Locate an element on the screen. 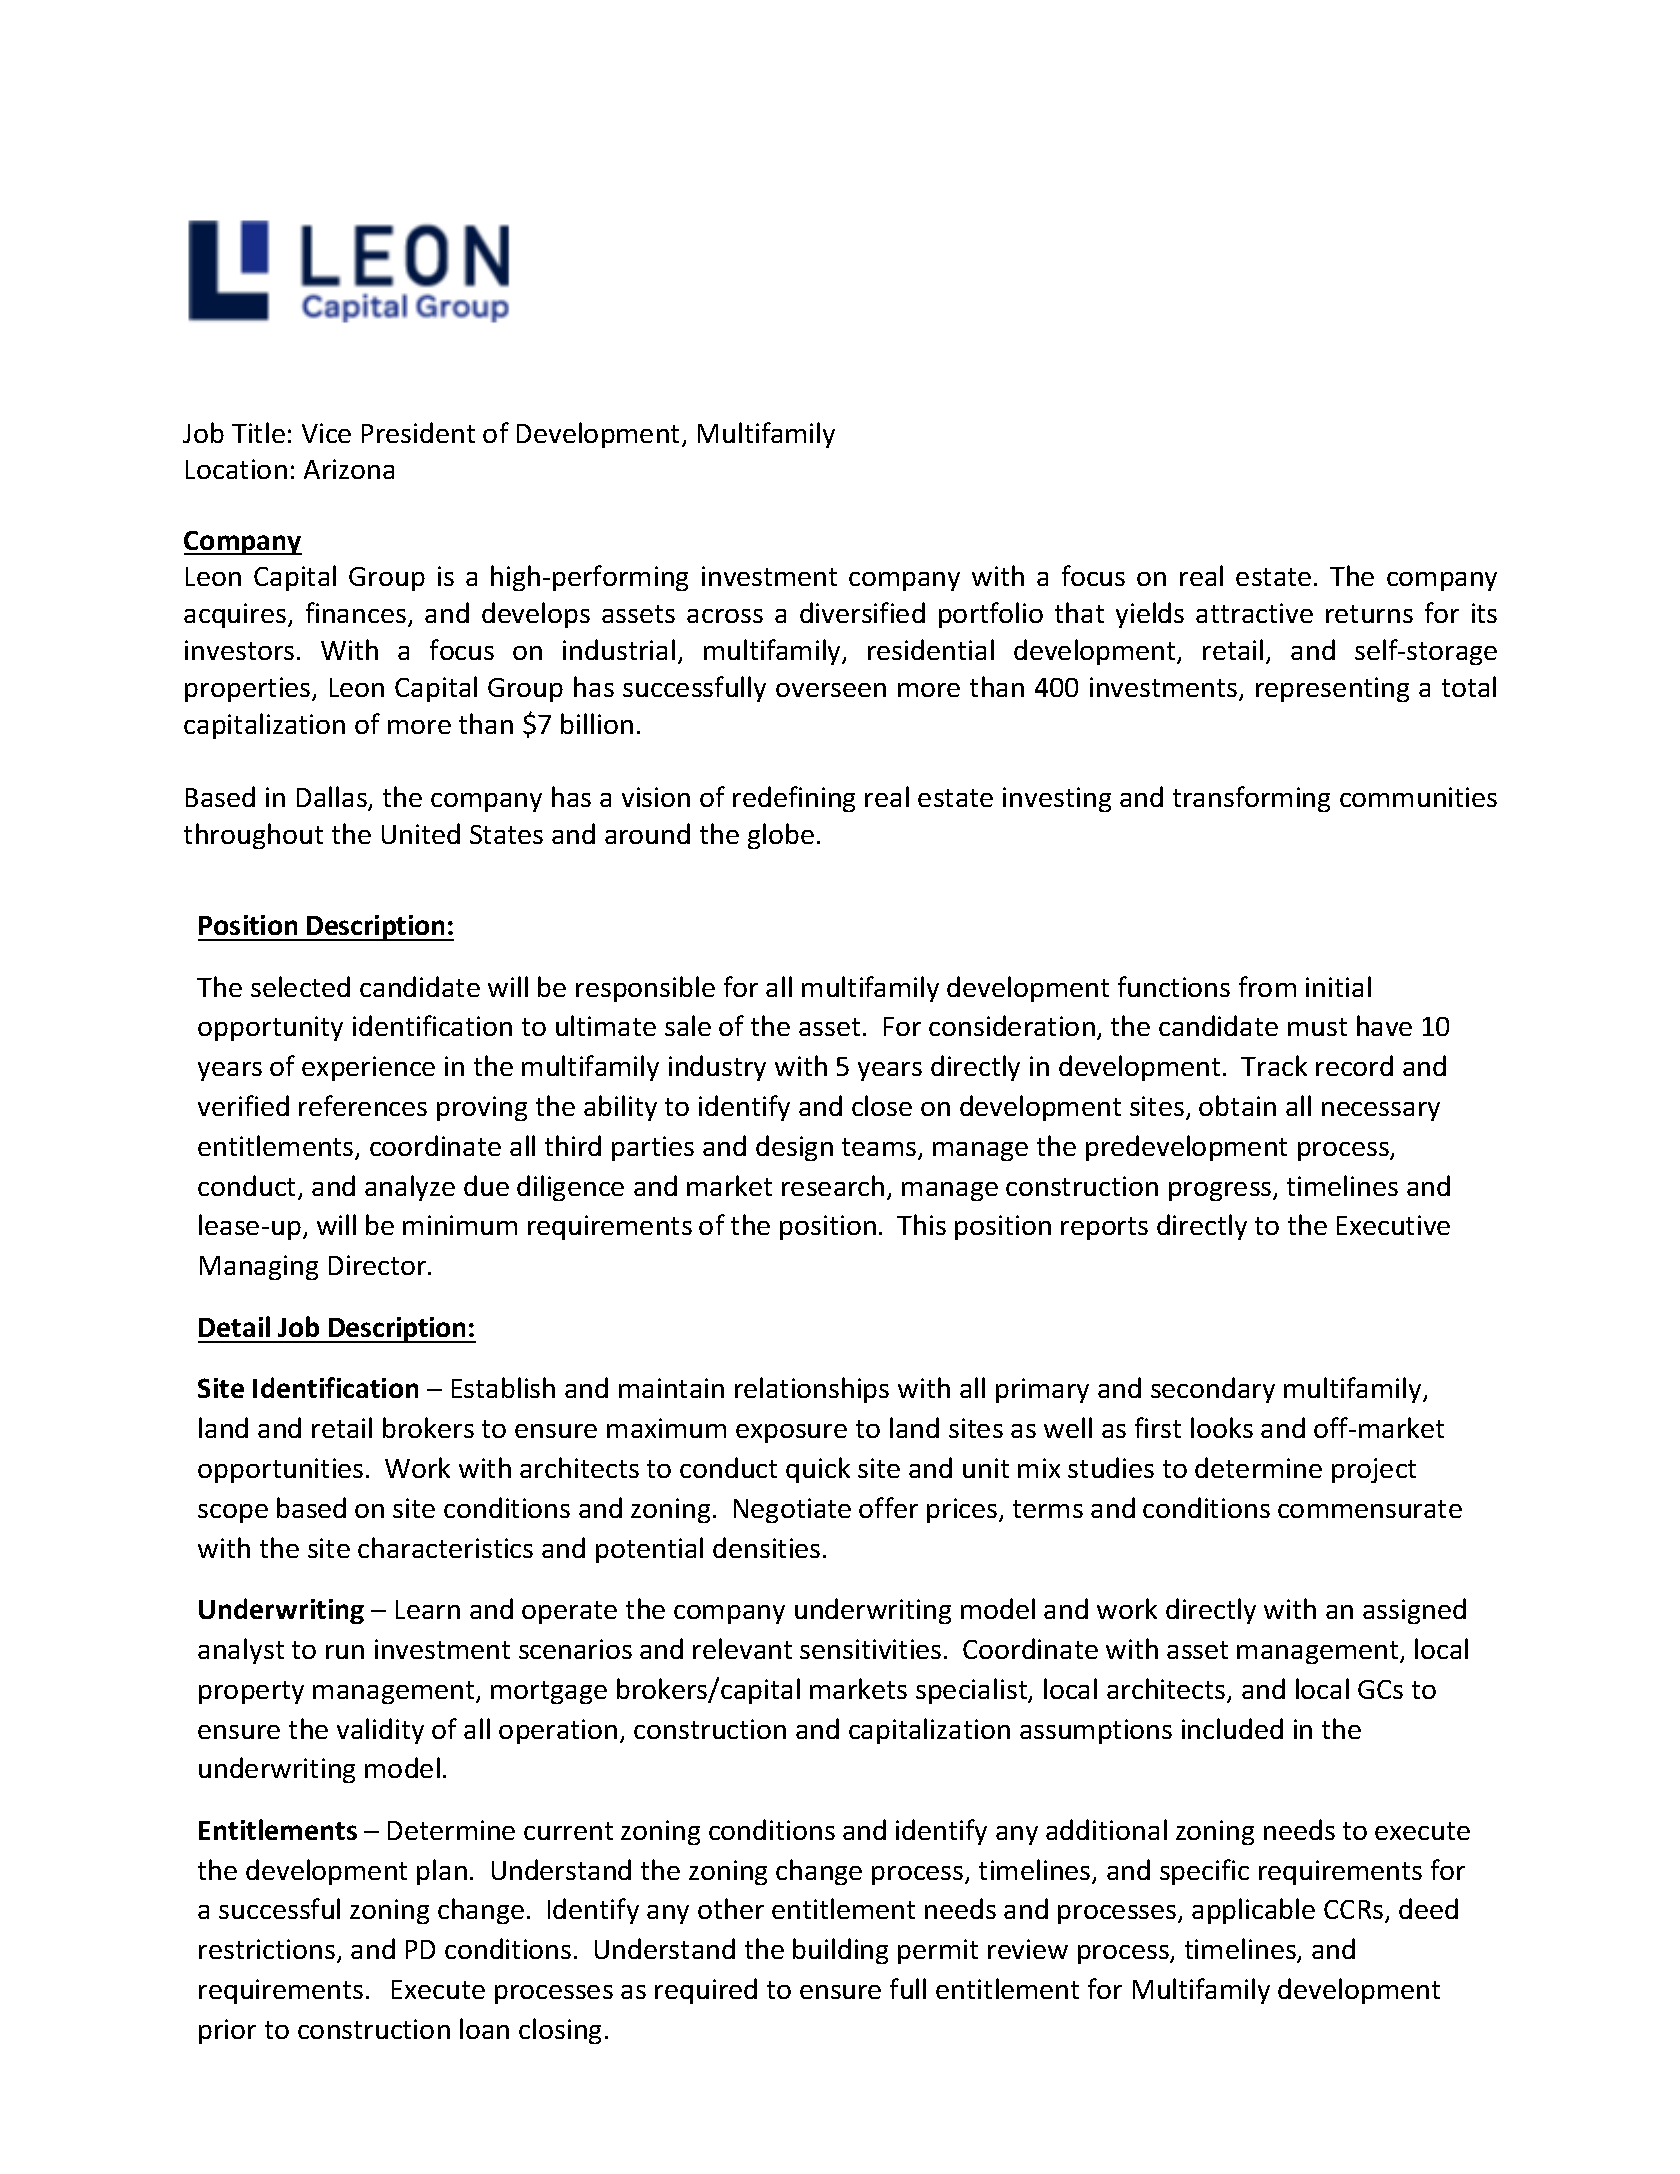 This screenshot has height=2174, width=1680. building is located at coordinates (840, 1951).
